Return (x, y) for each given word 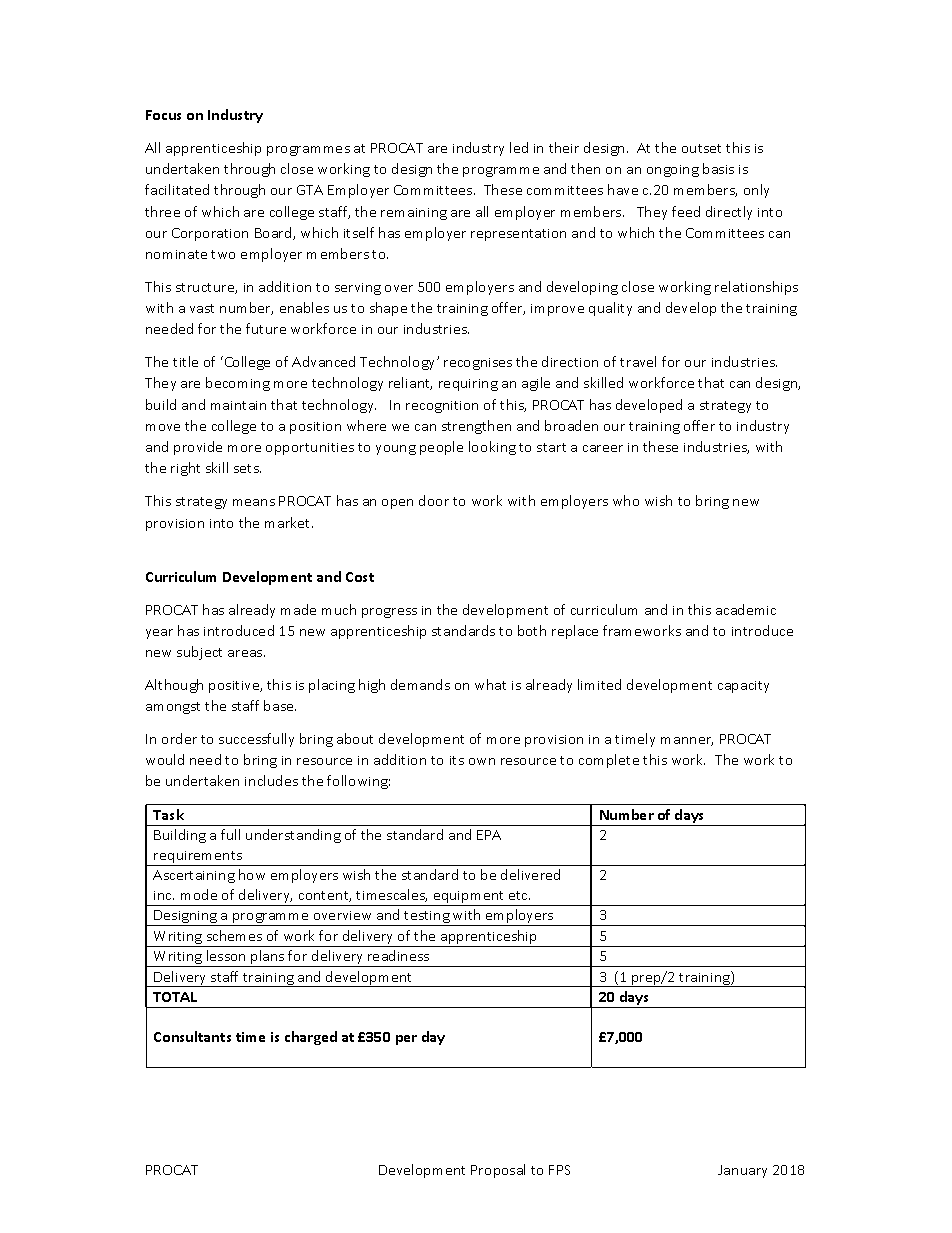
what (490, 684)
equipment (469, 898)
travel (638, 361)
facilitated (177, 189)
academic (746, 609)
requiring (468, 385)
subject (199, 653)
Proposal (498, 1171)
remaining (414, 214)
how (252, 874)
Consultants (192, 1036)
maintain (238, 405)
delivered (530, 874)
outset (701, 148)
